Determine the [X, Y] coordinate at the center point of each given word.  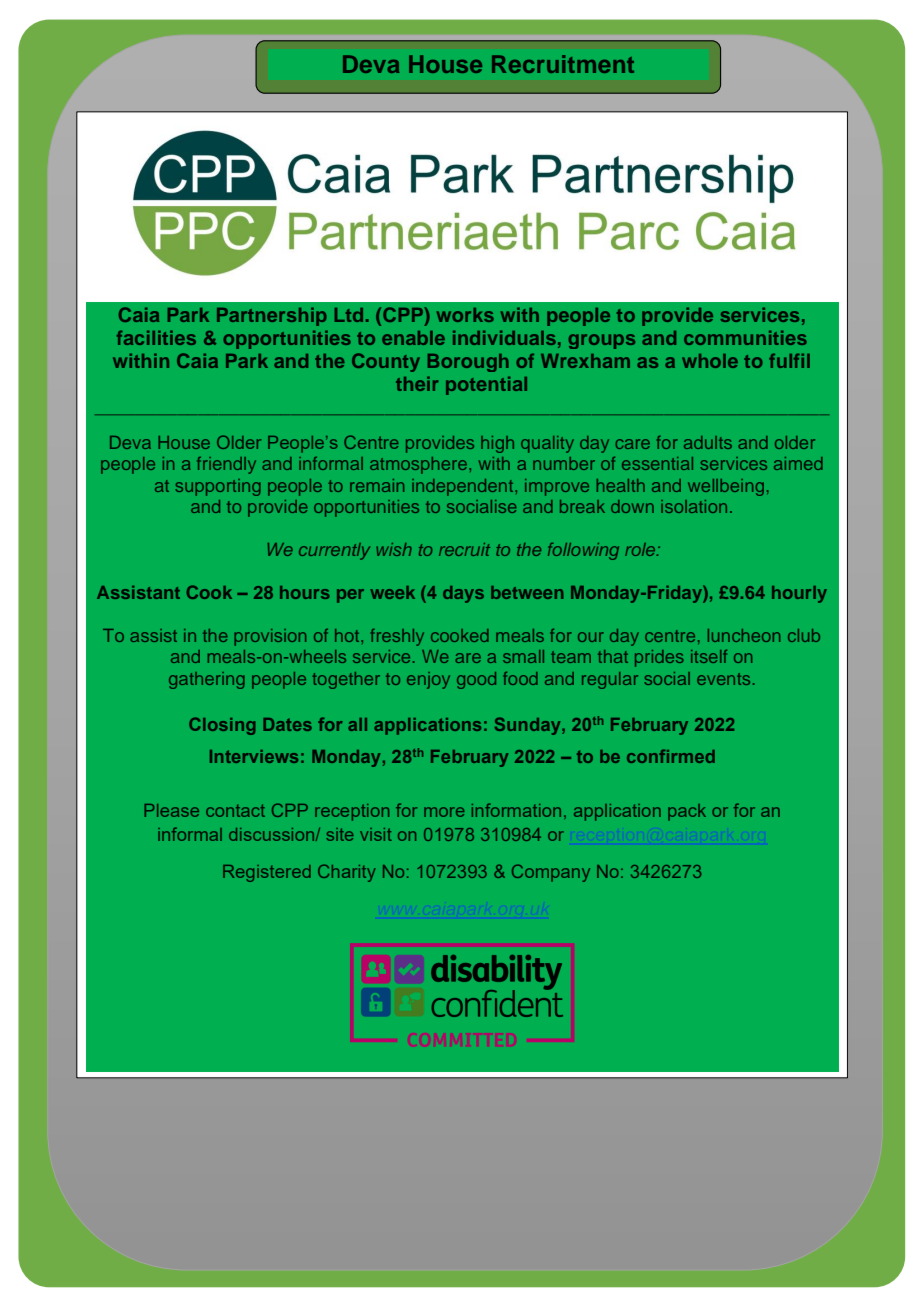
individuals [504, 337]
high [497, 444]
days [463, 594]
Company [551, 873]
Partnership [272, 316]
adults [708, 442]
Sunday [529, 726]
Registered [267, 873]
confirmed [671, 756]
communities [745, 337]
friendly [226, 465]
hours [305, 592]
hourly [799, 594]
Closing [222, 726]
